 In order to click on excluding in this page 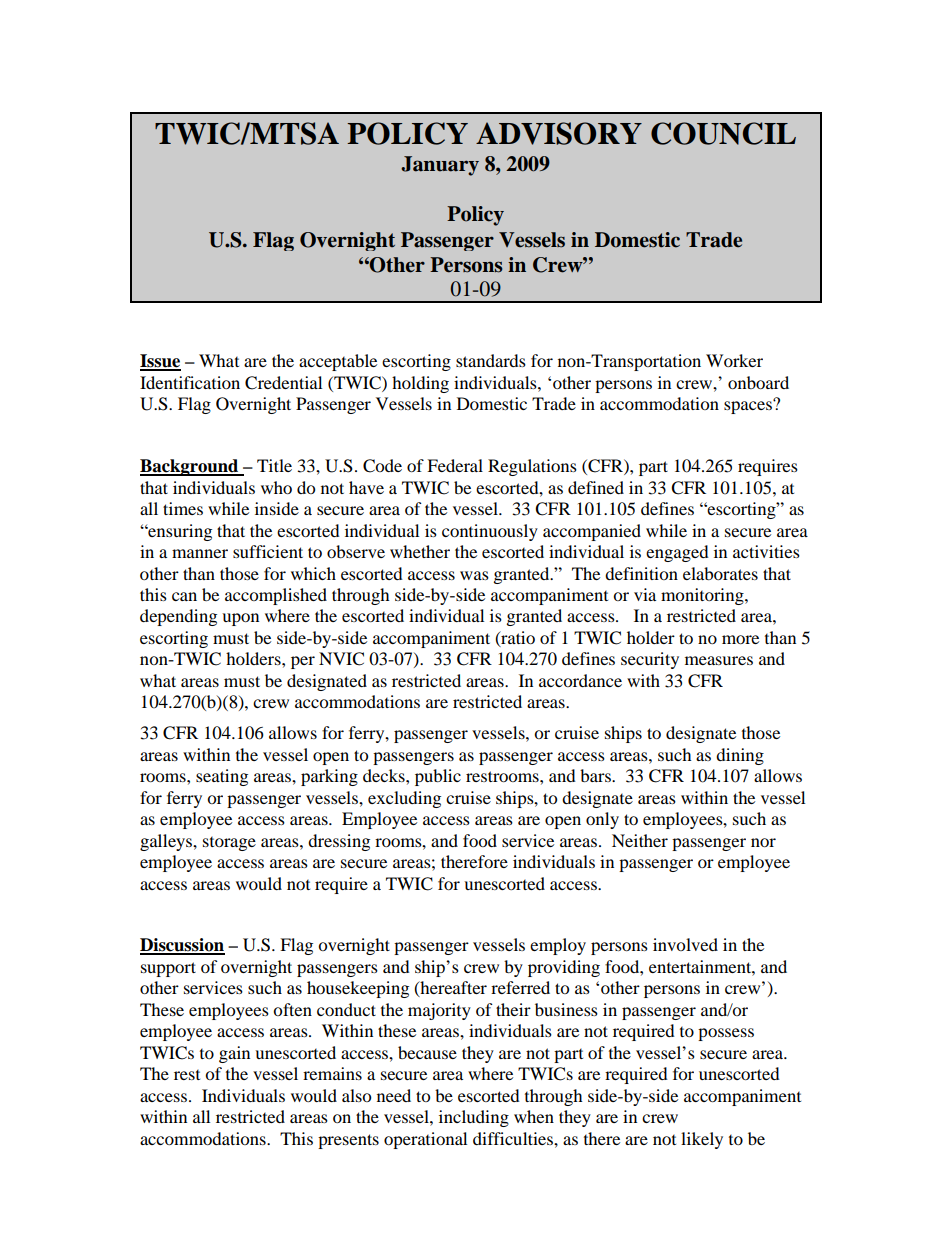, I will do `click(404, 799)`.
